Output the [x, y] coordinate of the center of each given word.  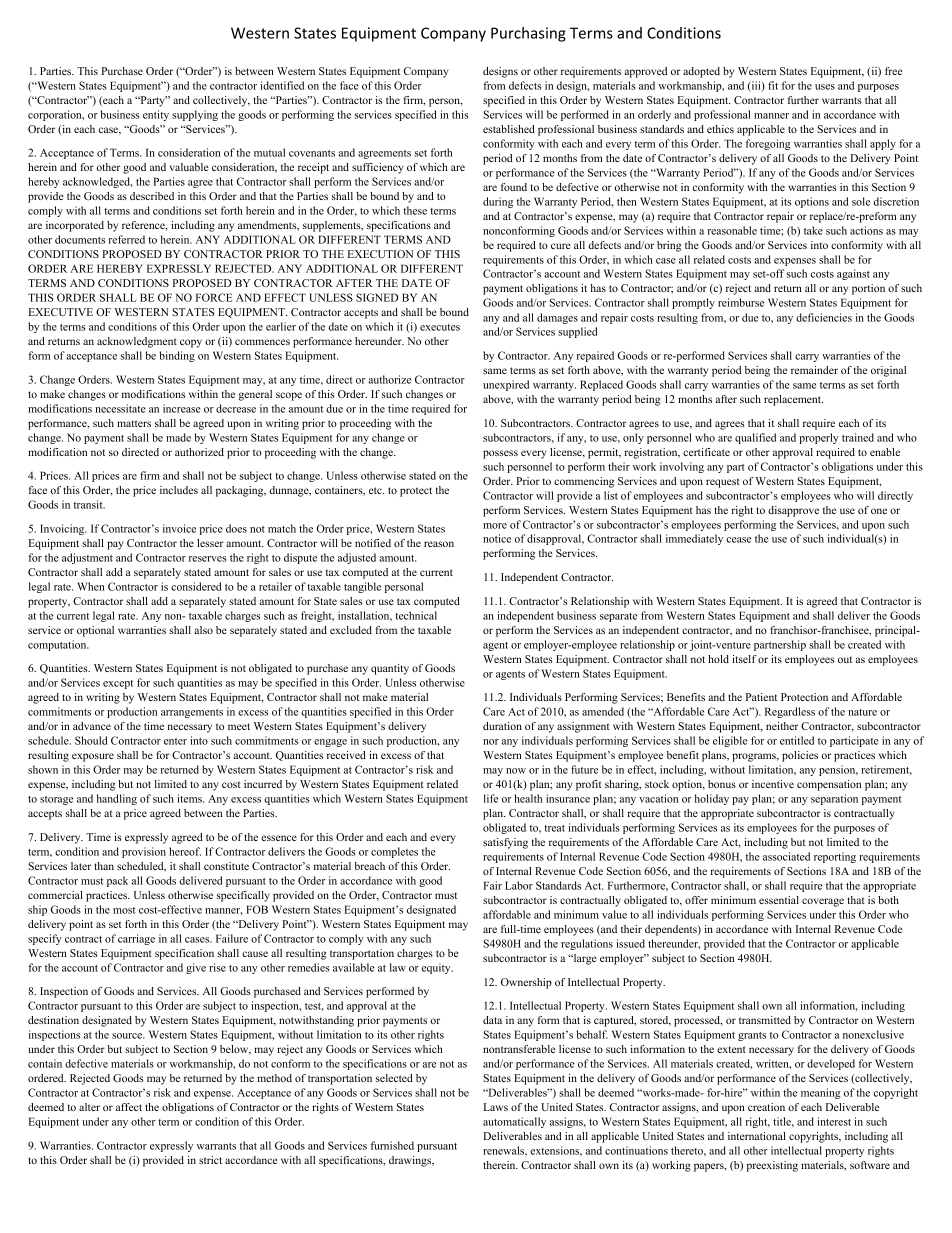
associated [786, 856]
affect [129, 1107]
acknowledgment [137, 342]
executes [440, 327]
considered [196, 586]
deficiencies [824, 317]
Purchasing [528, 34]
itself [744, 659]
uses [825, 87]
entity [156, 115]
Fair [492, 885]
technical [416, 615]
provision [144, 852]
